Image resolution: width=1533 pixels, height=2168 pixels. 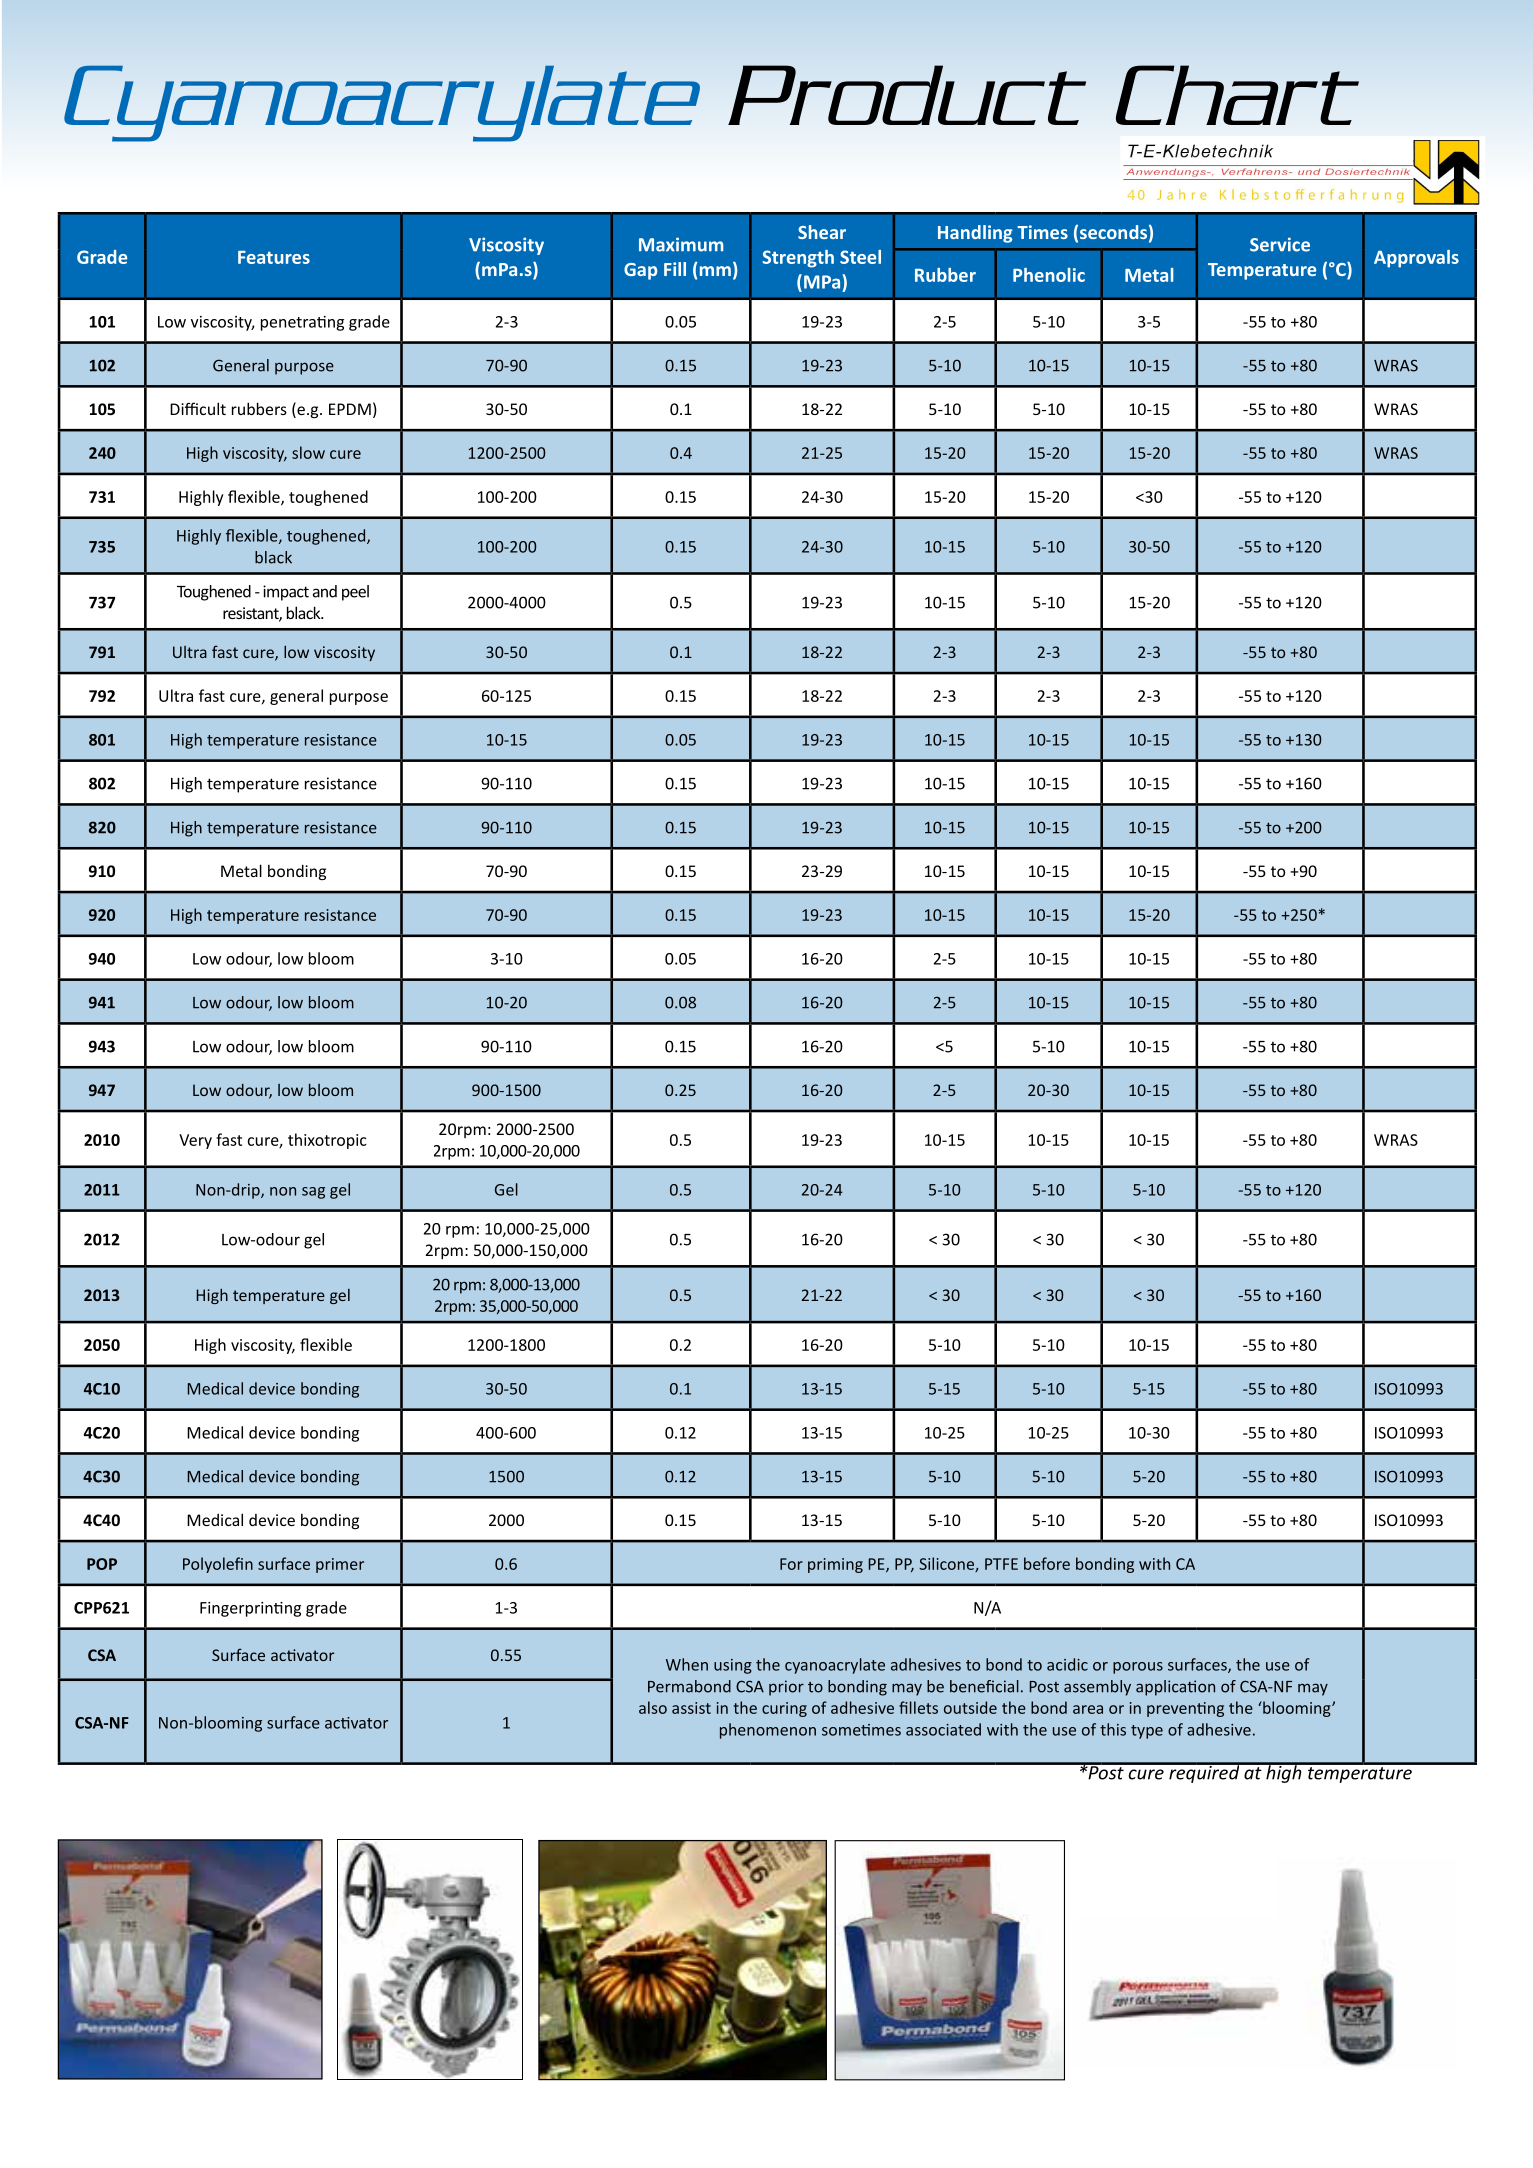 I want to click on sag, so click(x=313, y=1193).
